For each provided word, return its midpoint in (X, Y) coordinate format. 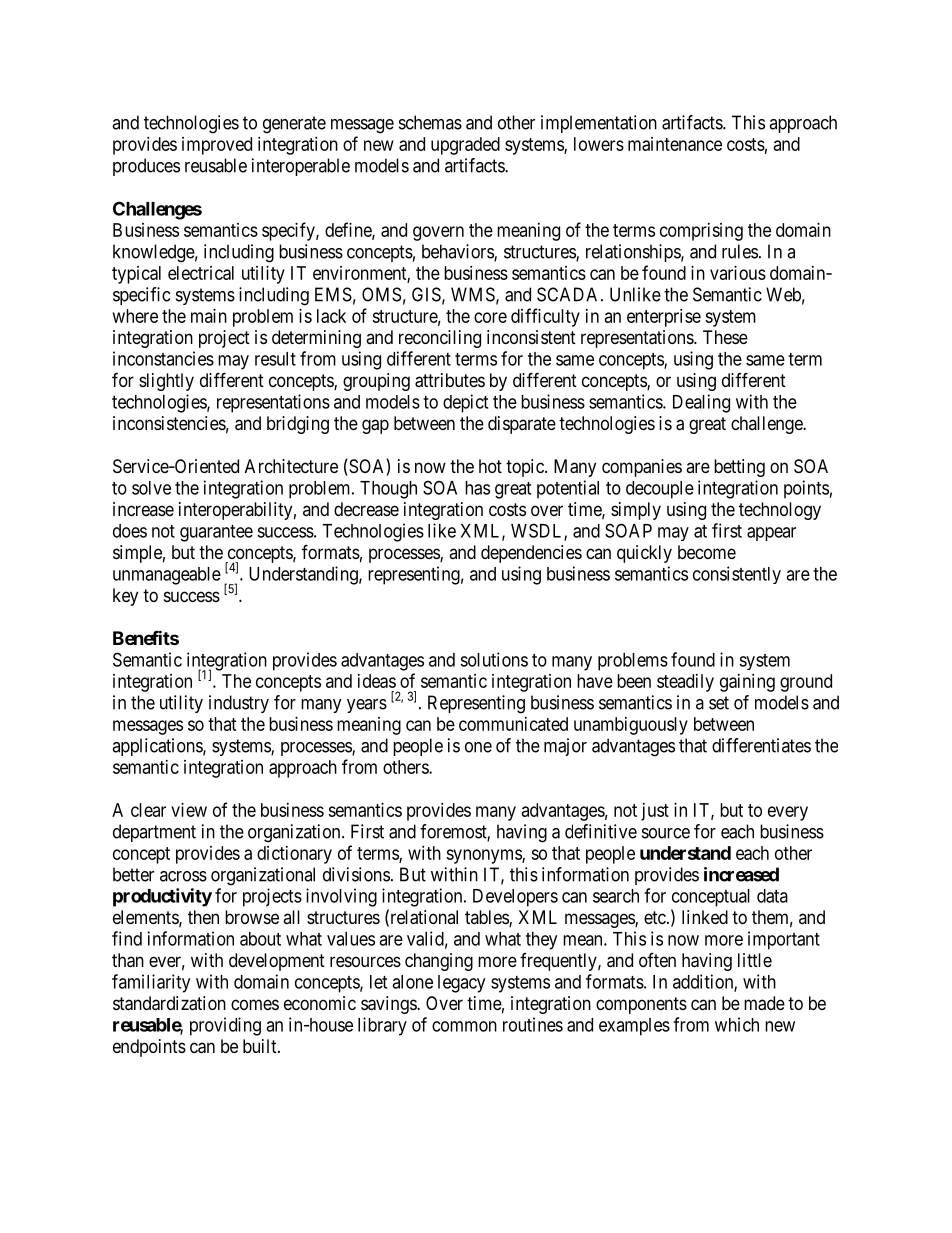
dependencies (531, 554)
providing (225, 1026)
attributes (450, 380)
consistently (737, 575)
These (725, 337)
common (464, 1026)
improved (217, 146)
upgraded (465, 146)
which (737, 1024)
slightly (166, 382)
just (655, 812)
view (189, 810)
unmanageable (167, 576)
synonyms (484, 856)
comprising (701, 232)
